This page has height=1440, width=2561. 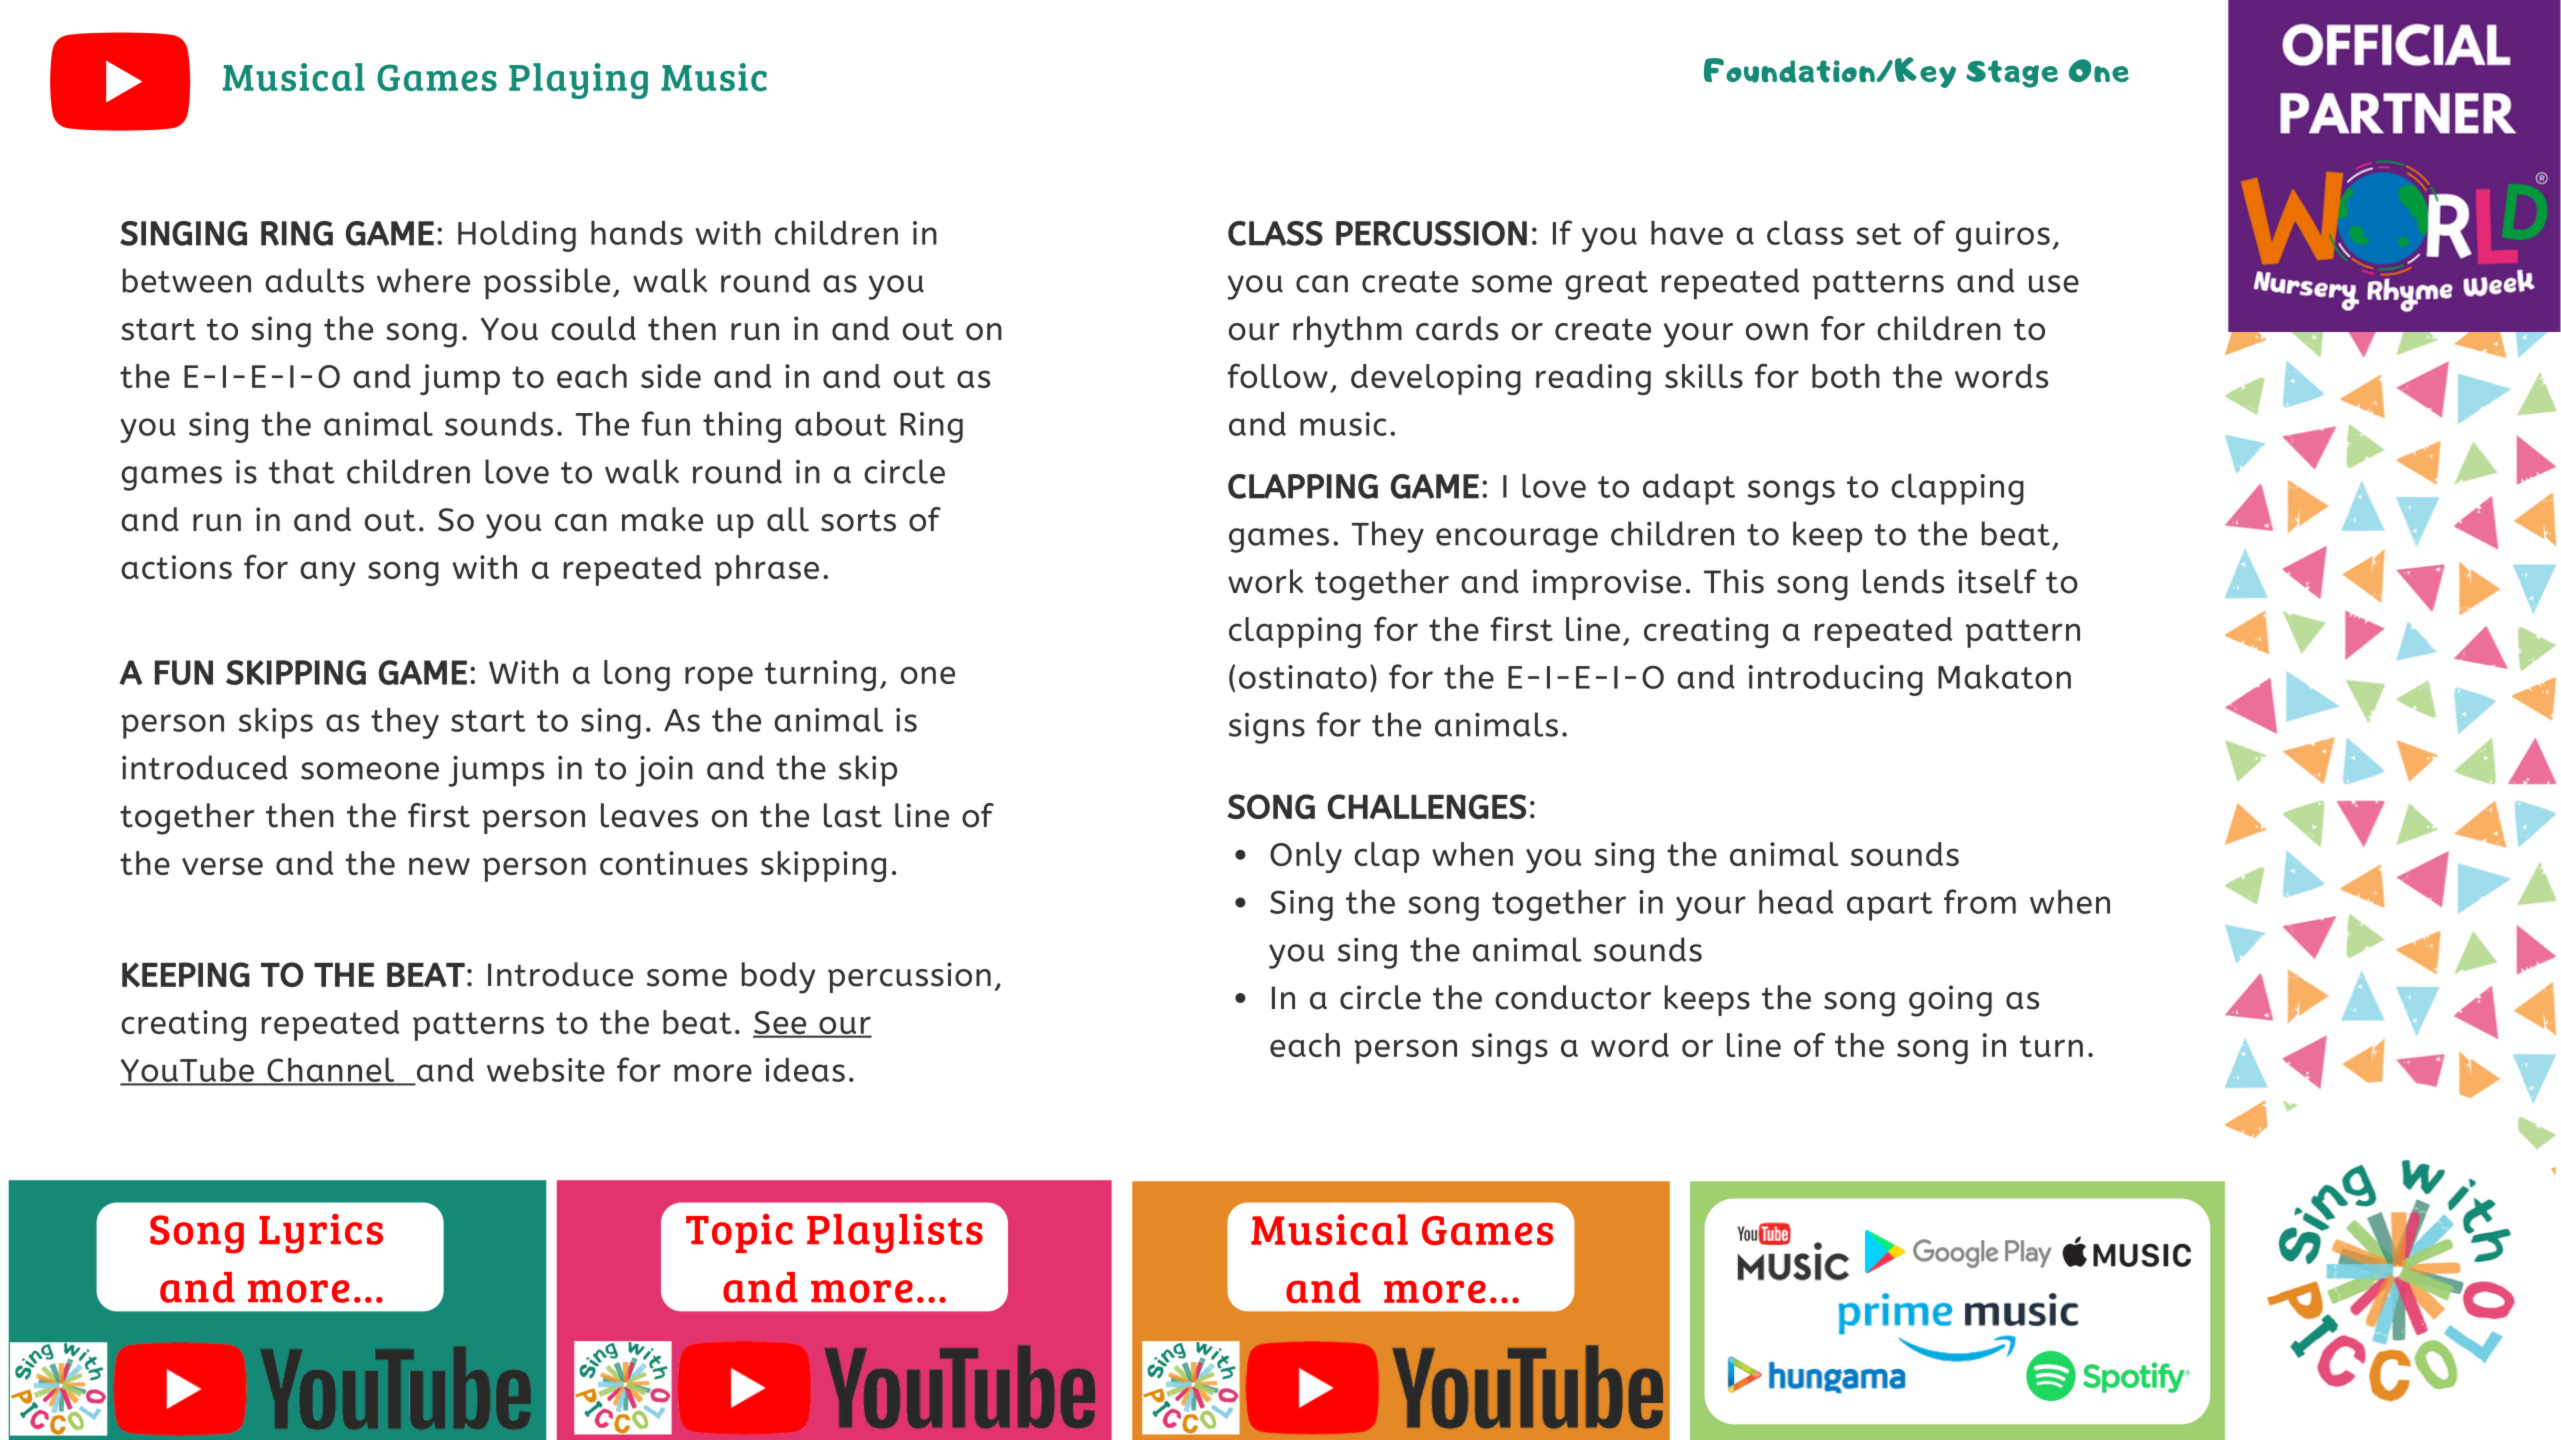 What do you see at coordinates (895, 1234) in the page?
I see `Playlists` at bounding box center [895, 1234].
